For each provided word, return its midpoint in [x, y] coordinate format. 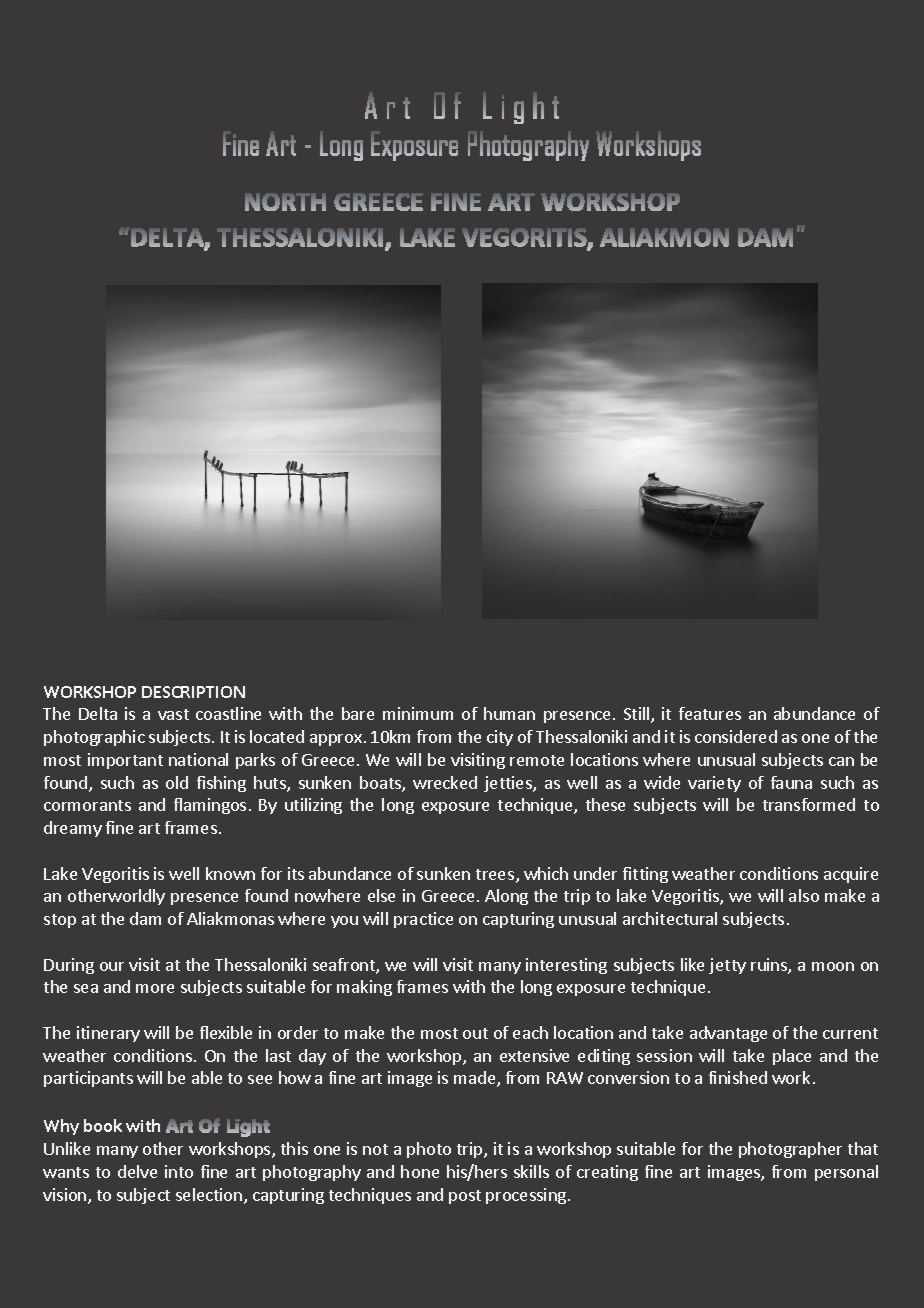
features [710, 713]
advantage [728, 1034]
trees [495, 874]
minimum [418, 713]
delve [137, 1171]
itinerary [108, 1034]
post [465, 1197]
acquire [851, 875]
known [230, 873]
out [475, 1033]
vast [173, 714]
